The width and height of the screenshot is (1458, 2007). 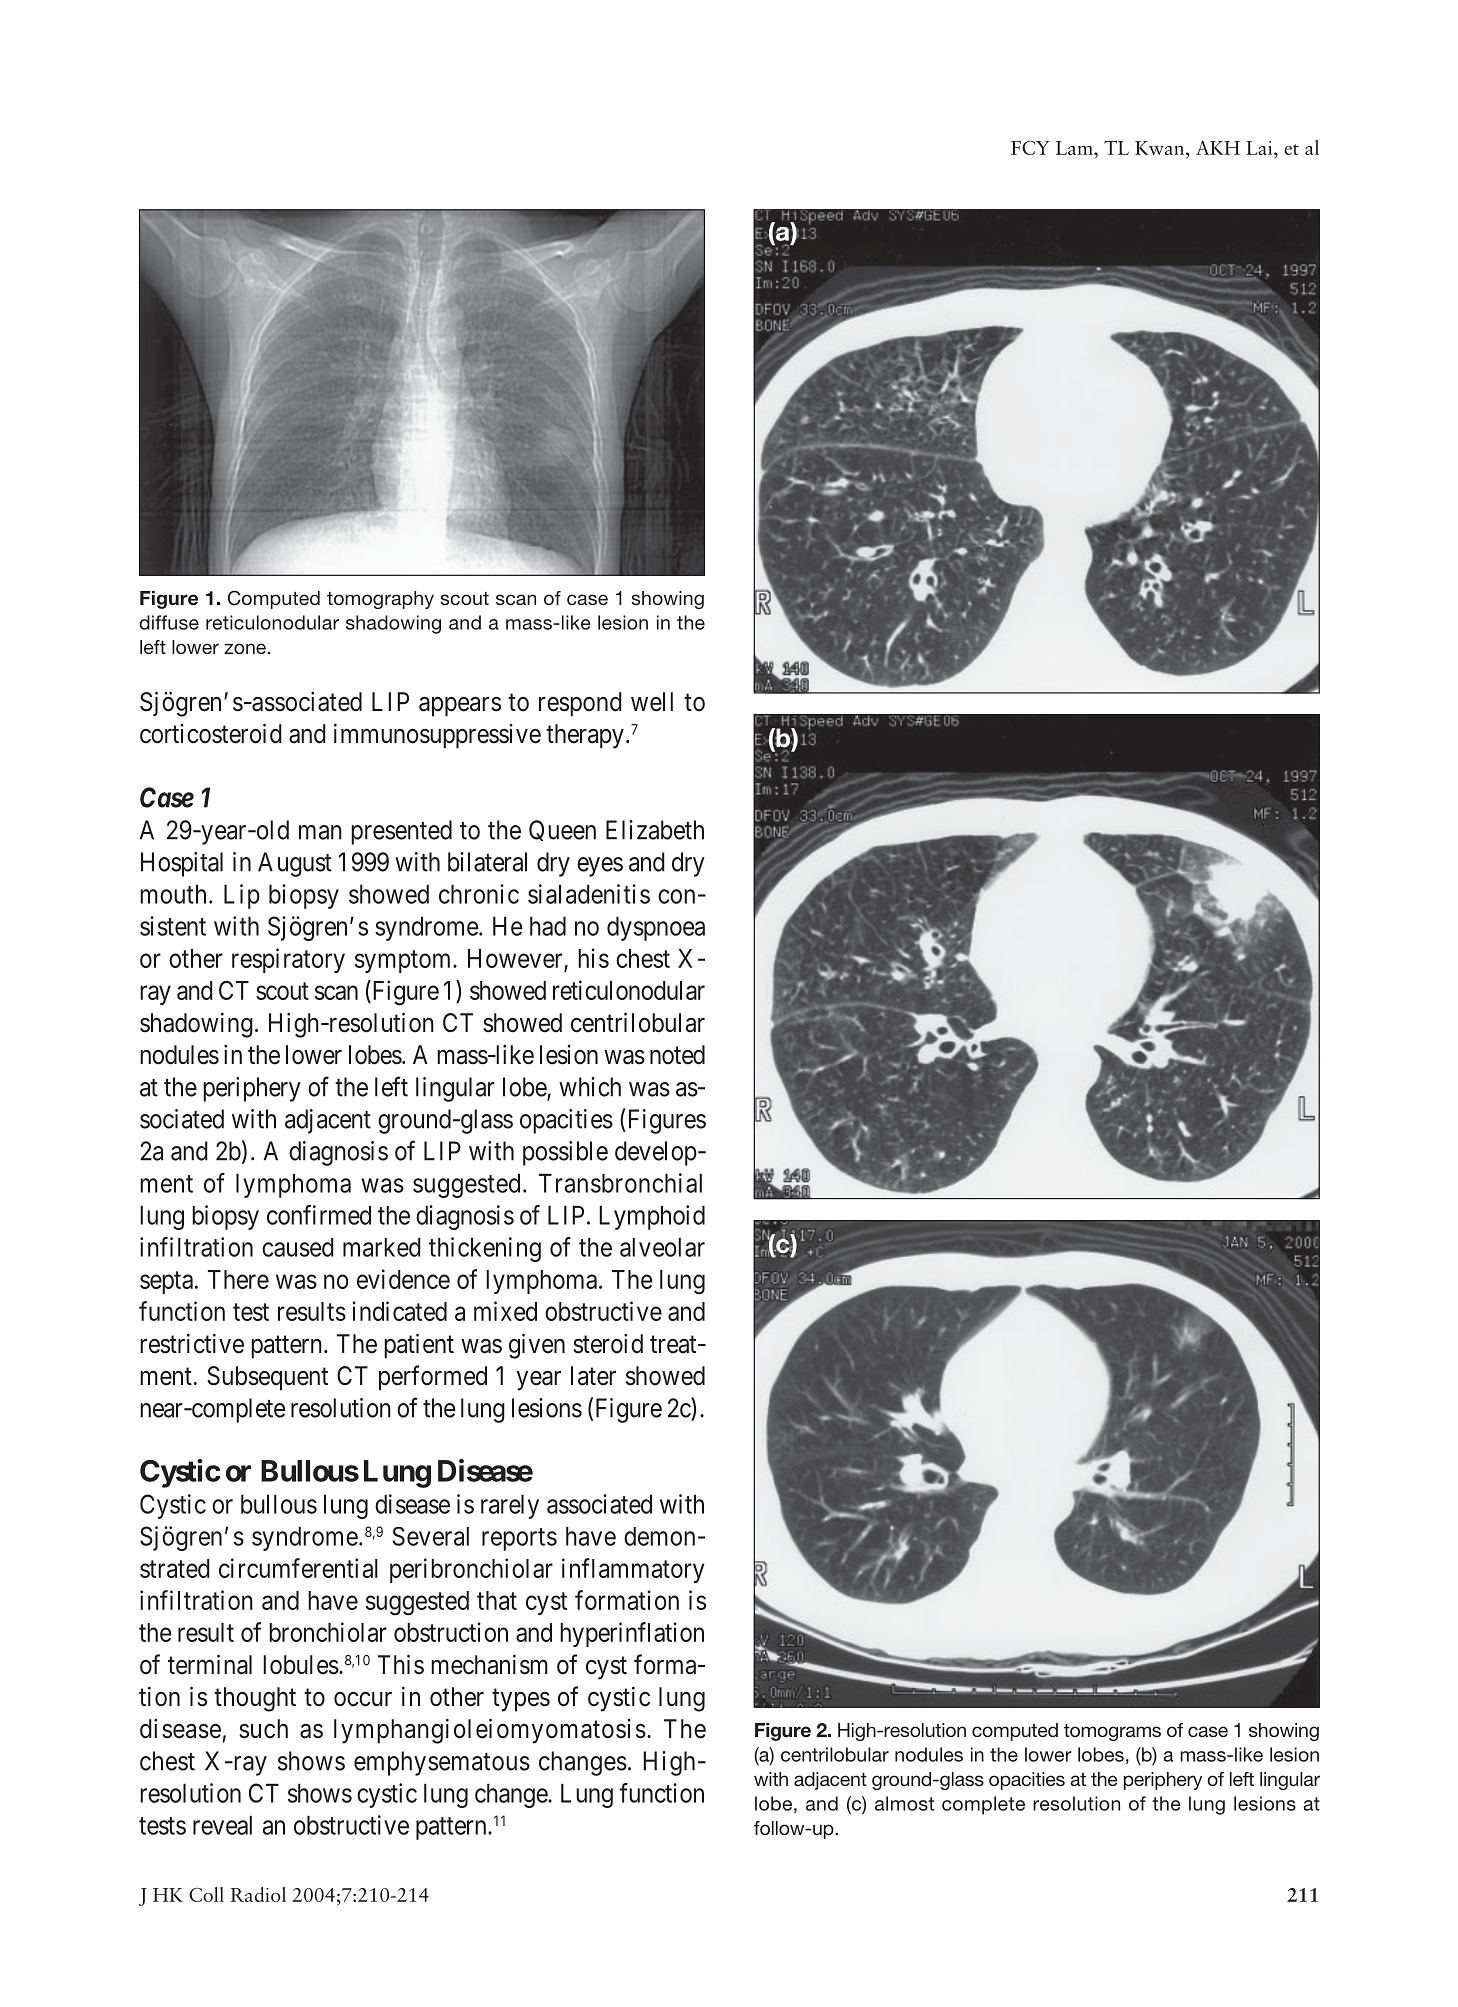 What do you see at coordinates (652, 702) in the screenshot?
I see `well` at bounding box center [652, 702].
